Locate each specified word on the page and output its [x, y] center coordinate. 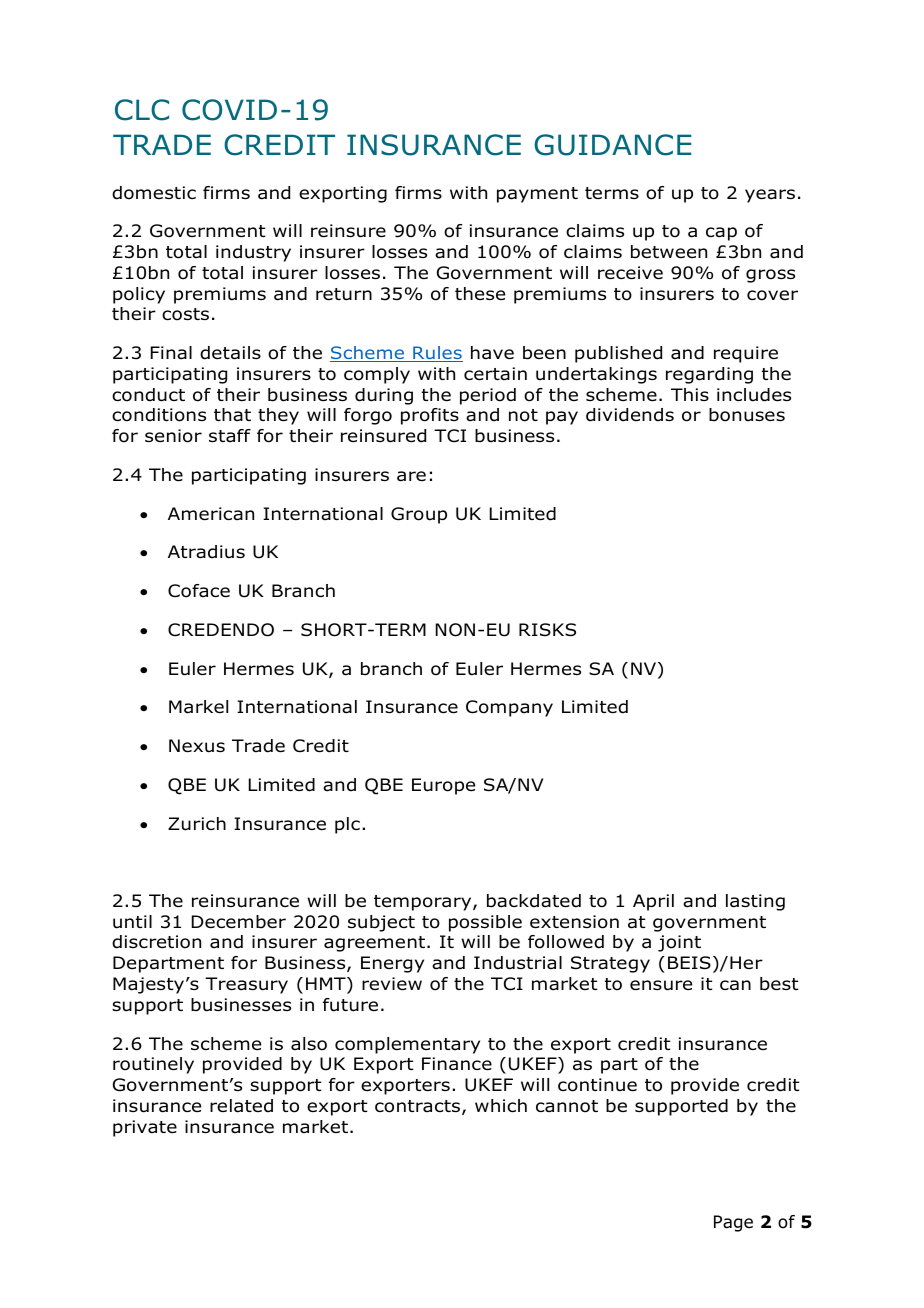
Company [509, 708]
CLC [142, 110]
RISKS [547, 630]
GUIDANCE [612, 145]
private [145, 1128]
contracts [419, 1107]
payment [537, 195]
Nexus [197, 746]
